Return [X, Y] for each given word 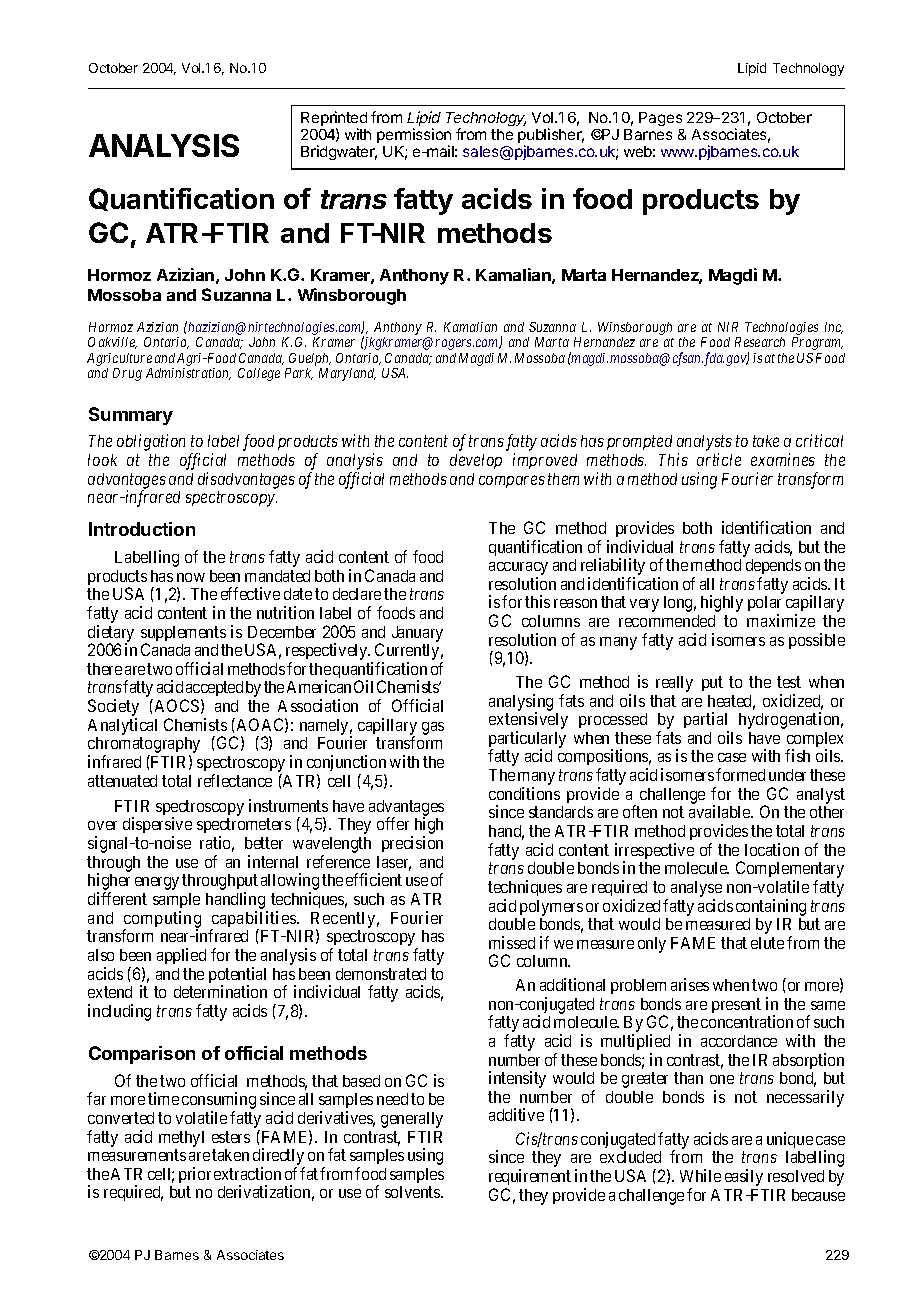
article [719, 459]
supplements [183, 635]
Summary [131, 416]
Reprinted [334, 120]
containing [771, 907]
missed [512, 942]
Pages [661, 121]
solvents [413, 1192]
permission [414, 137]
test [789, 682]
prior [195, 1175]
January [417, 634]
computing [162, 920]
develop [476, 461]
